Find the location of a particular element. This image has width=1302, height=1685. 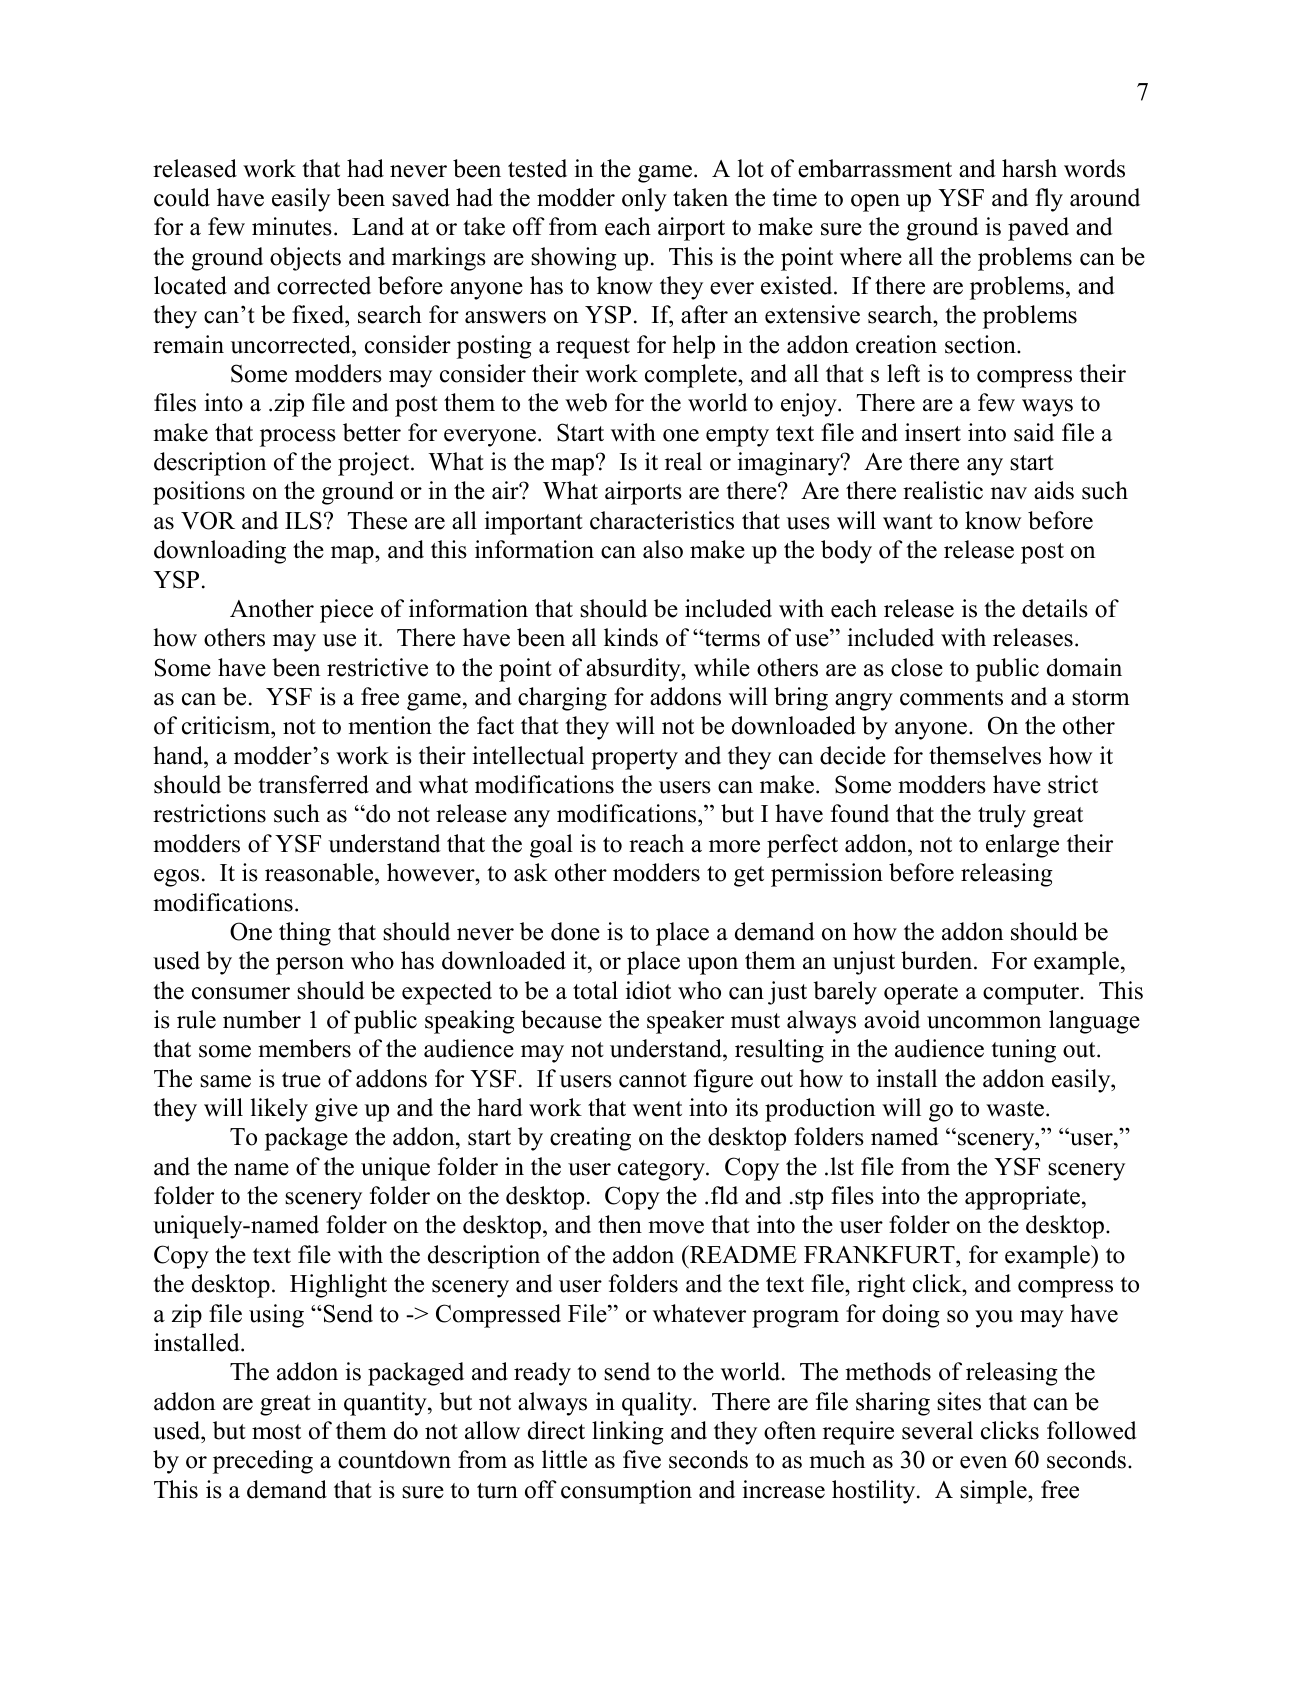

minutes is located at coordinates (292, 226).
